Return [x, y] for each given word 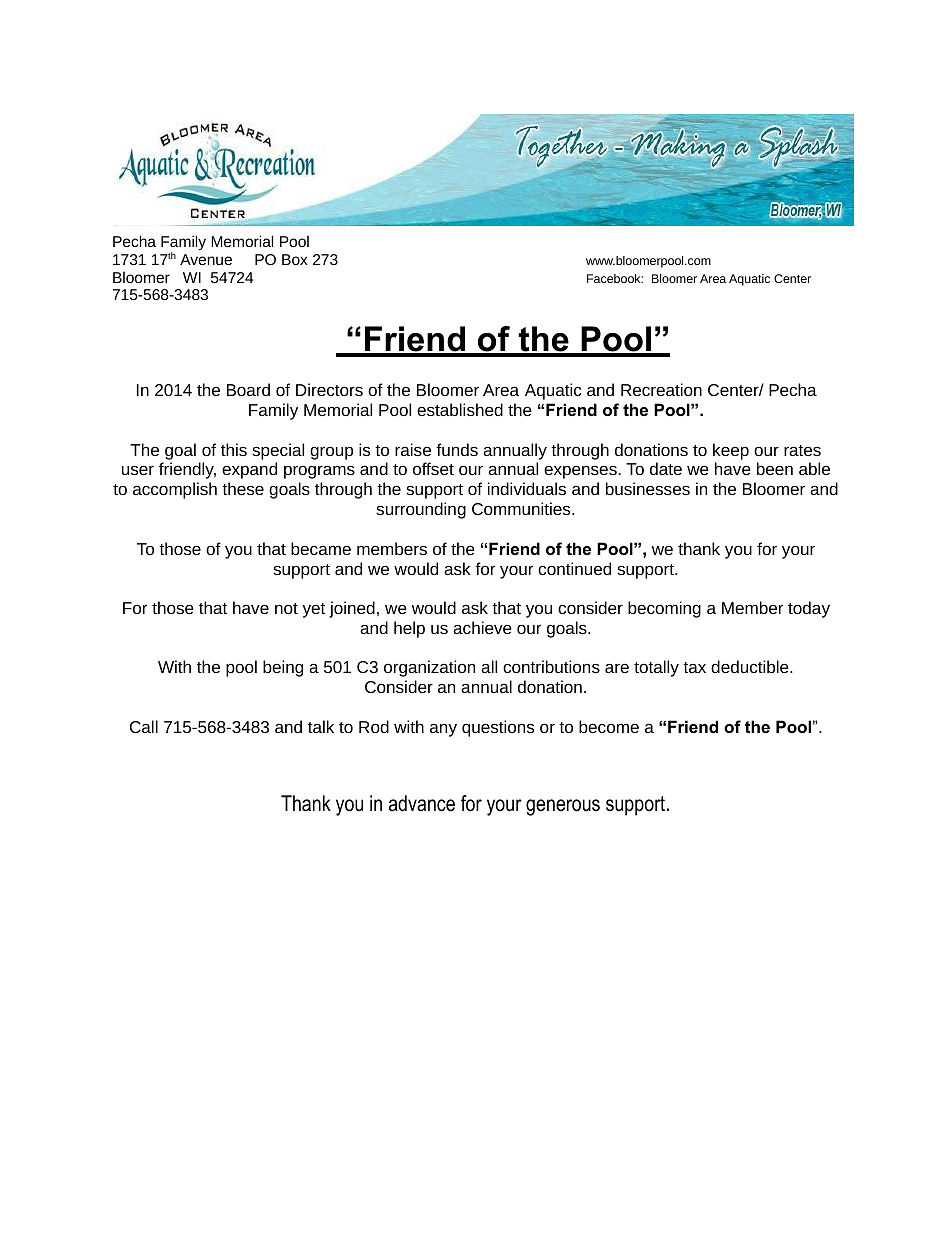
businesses [648, 488]
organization [429, 668]
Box [295, 259]
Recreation [661, 389]
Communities [522, 508]
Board [248, 389]
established [460, 409]
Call [144, 726]
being [283, 668]
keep [731, 451]
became [321, 548]
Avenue [206, 259]
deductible [751, 666]
